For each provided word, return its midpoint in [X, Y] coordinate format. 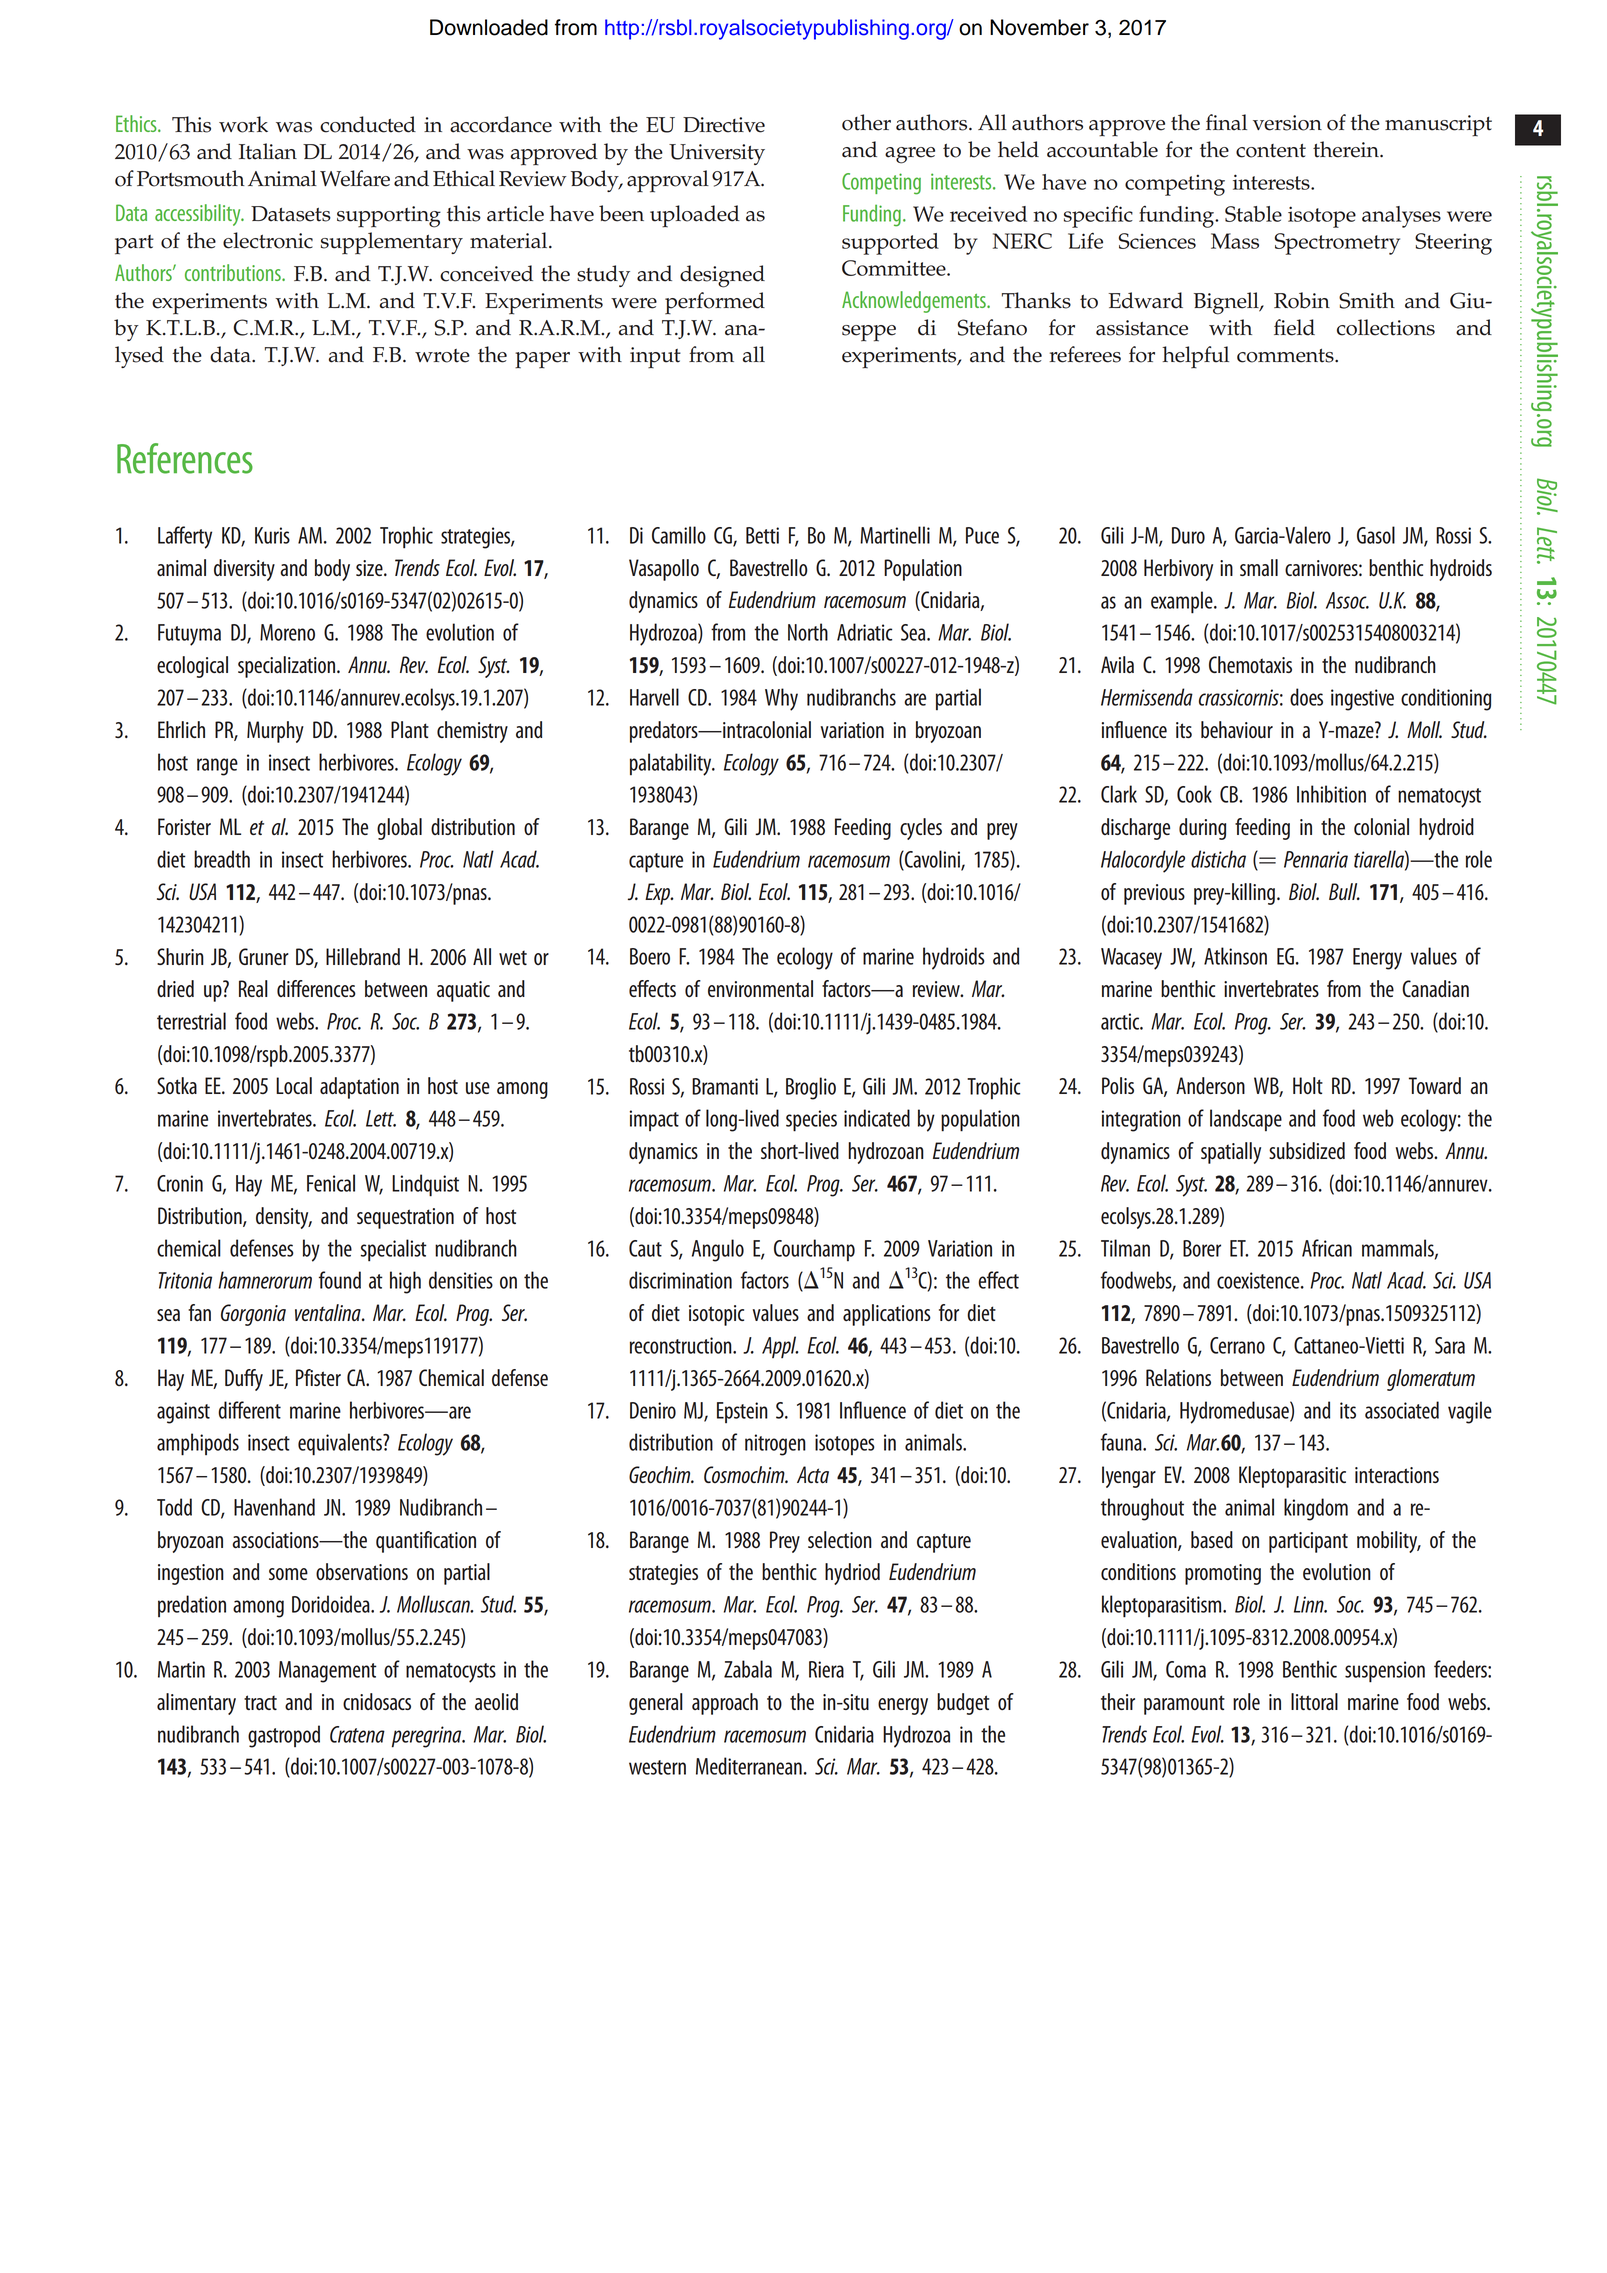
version [1287, 123]
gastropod [284, 1736]
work [243, 124]
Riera [826, 1669]
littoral [1314, 1701]
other [866, 122]
